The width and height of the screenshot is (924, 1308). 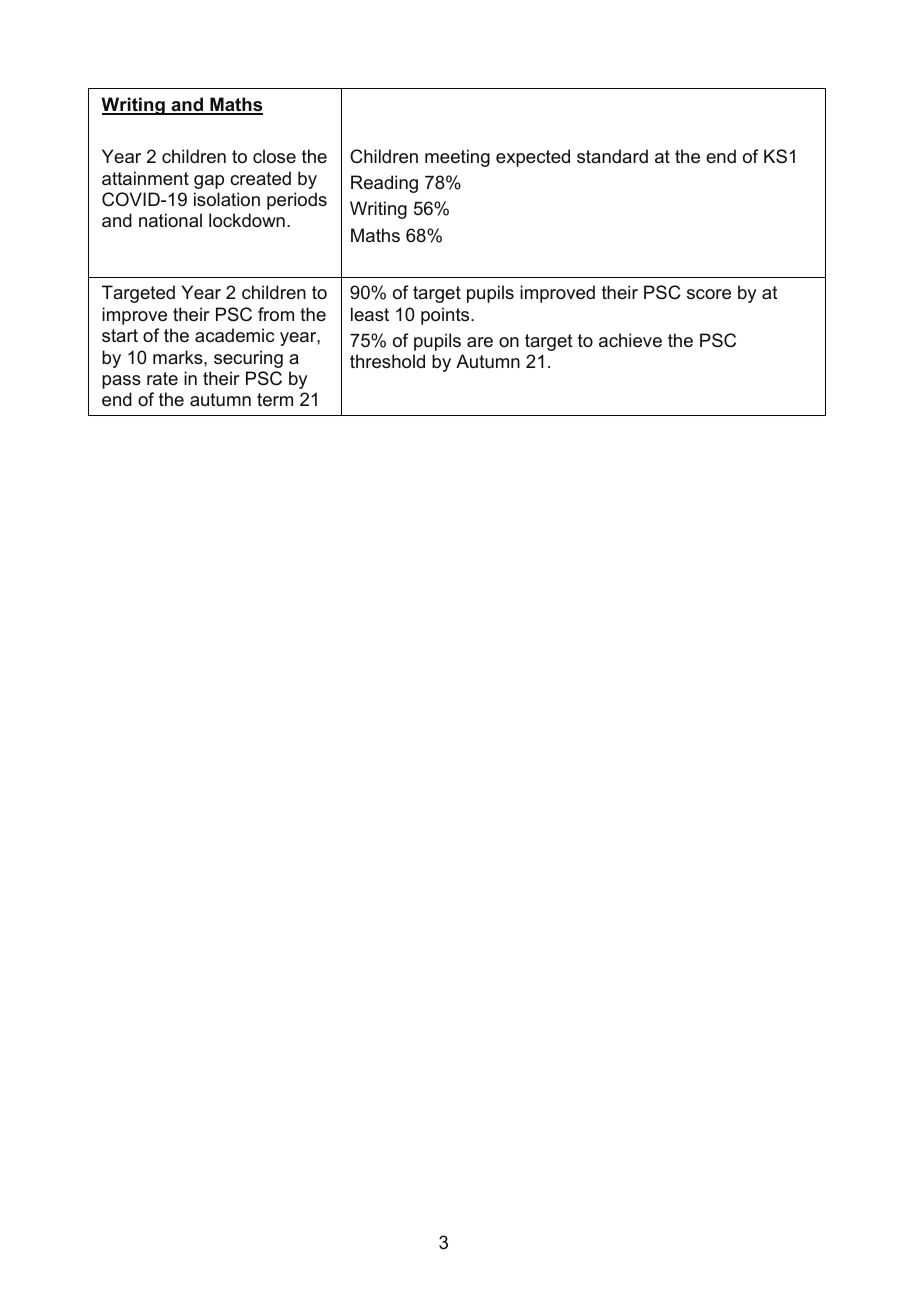 What do you see at coordinates (162, 378) in the screenshot?
I see `rate` at bounding box center [162, 378].
